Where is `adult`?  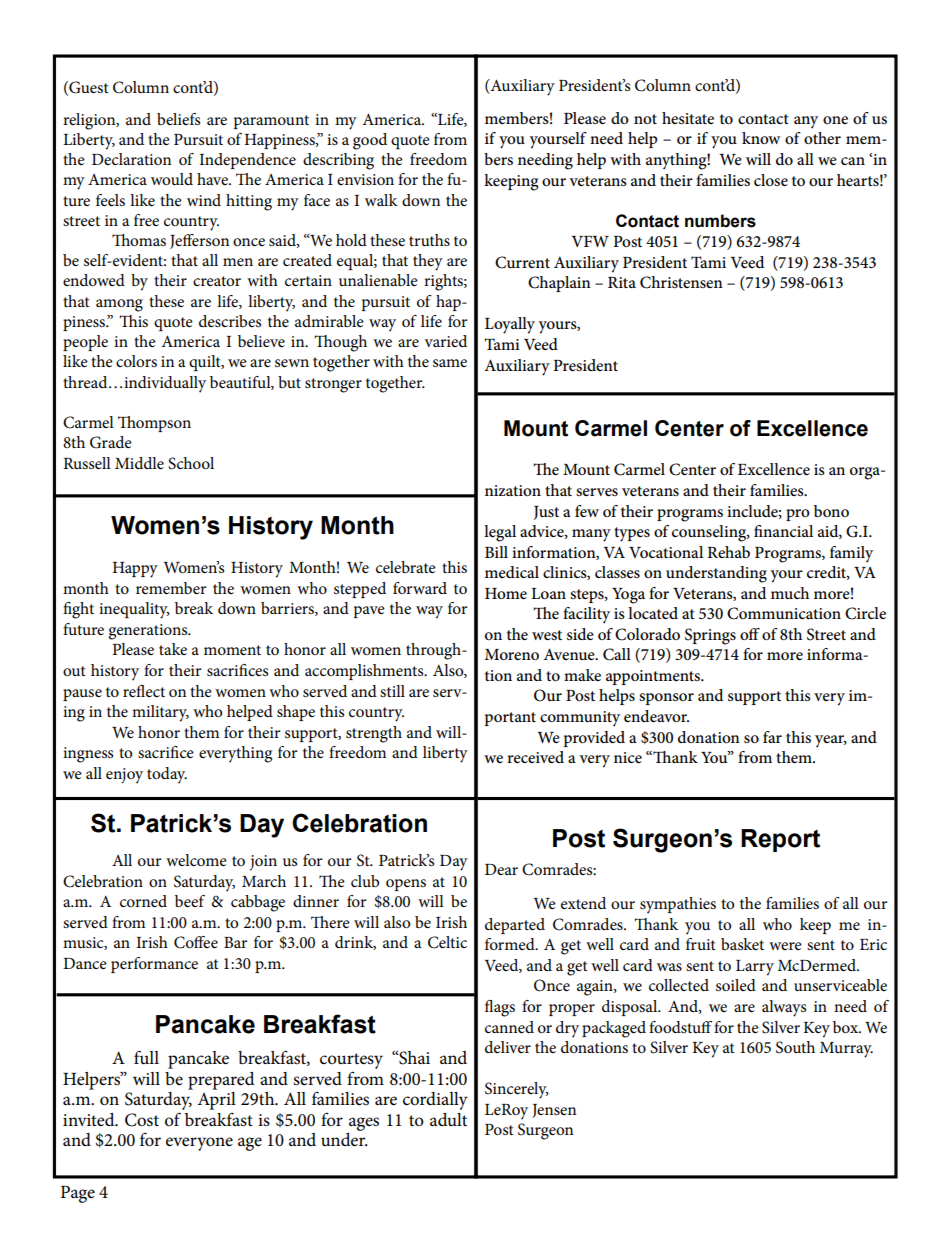
adult is located at coordinates (448, 1119).
